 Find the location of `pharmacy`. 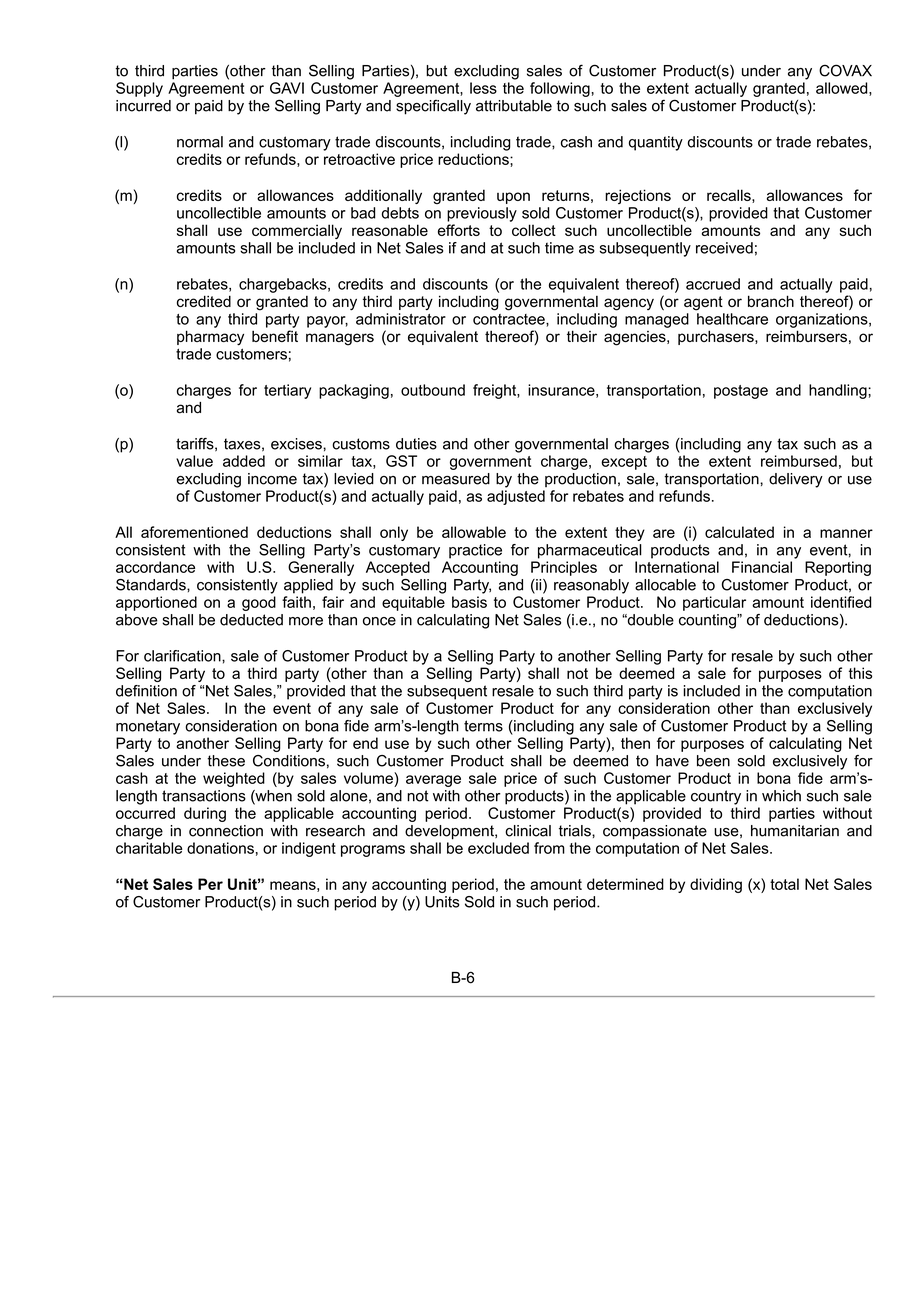

pharmacy is located at coordinates (210, 338).
